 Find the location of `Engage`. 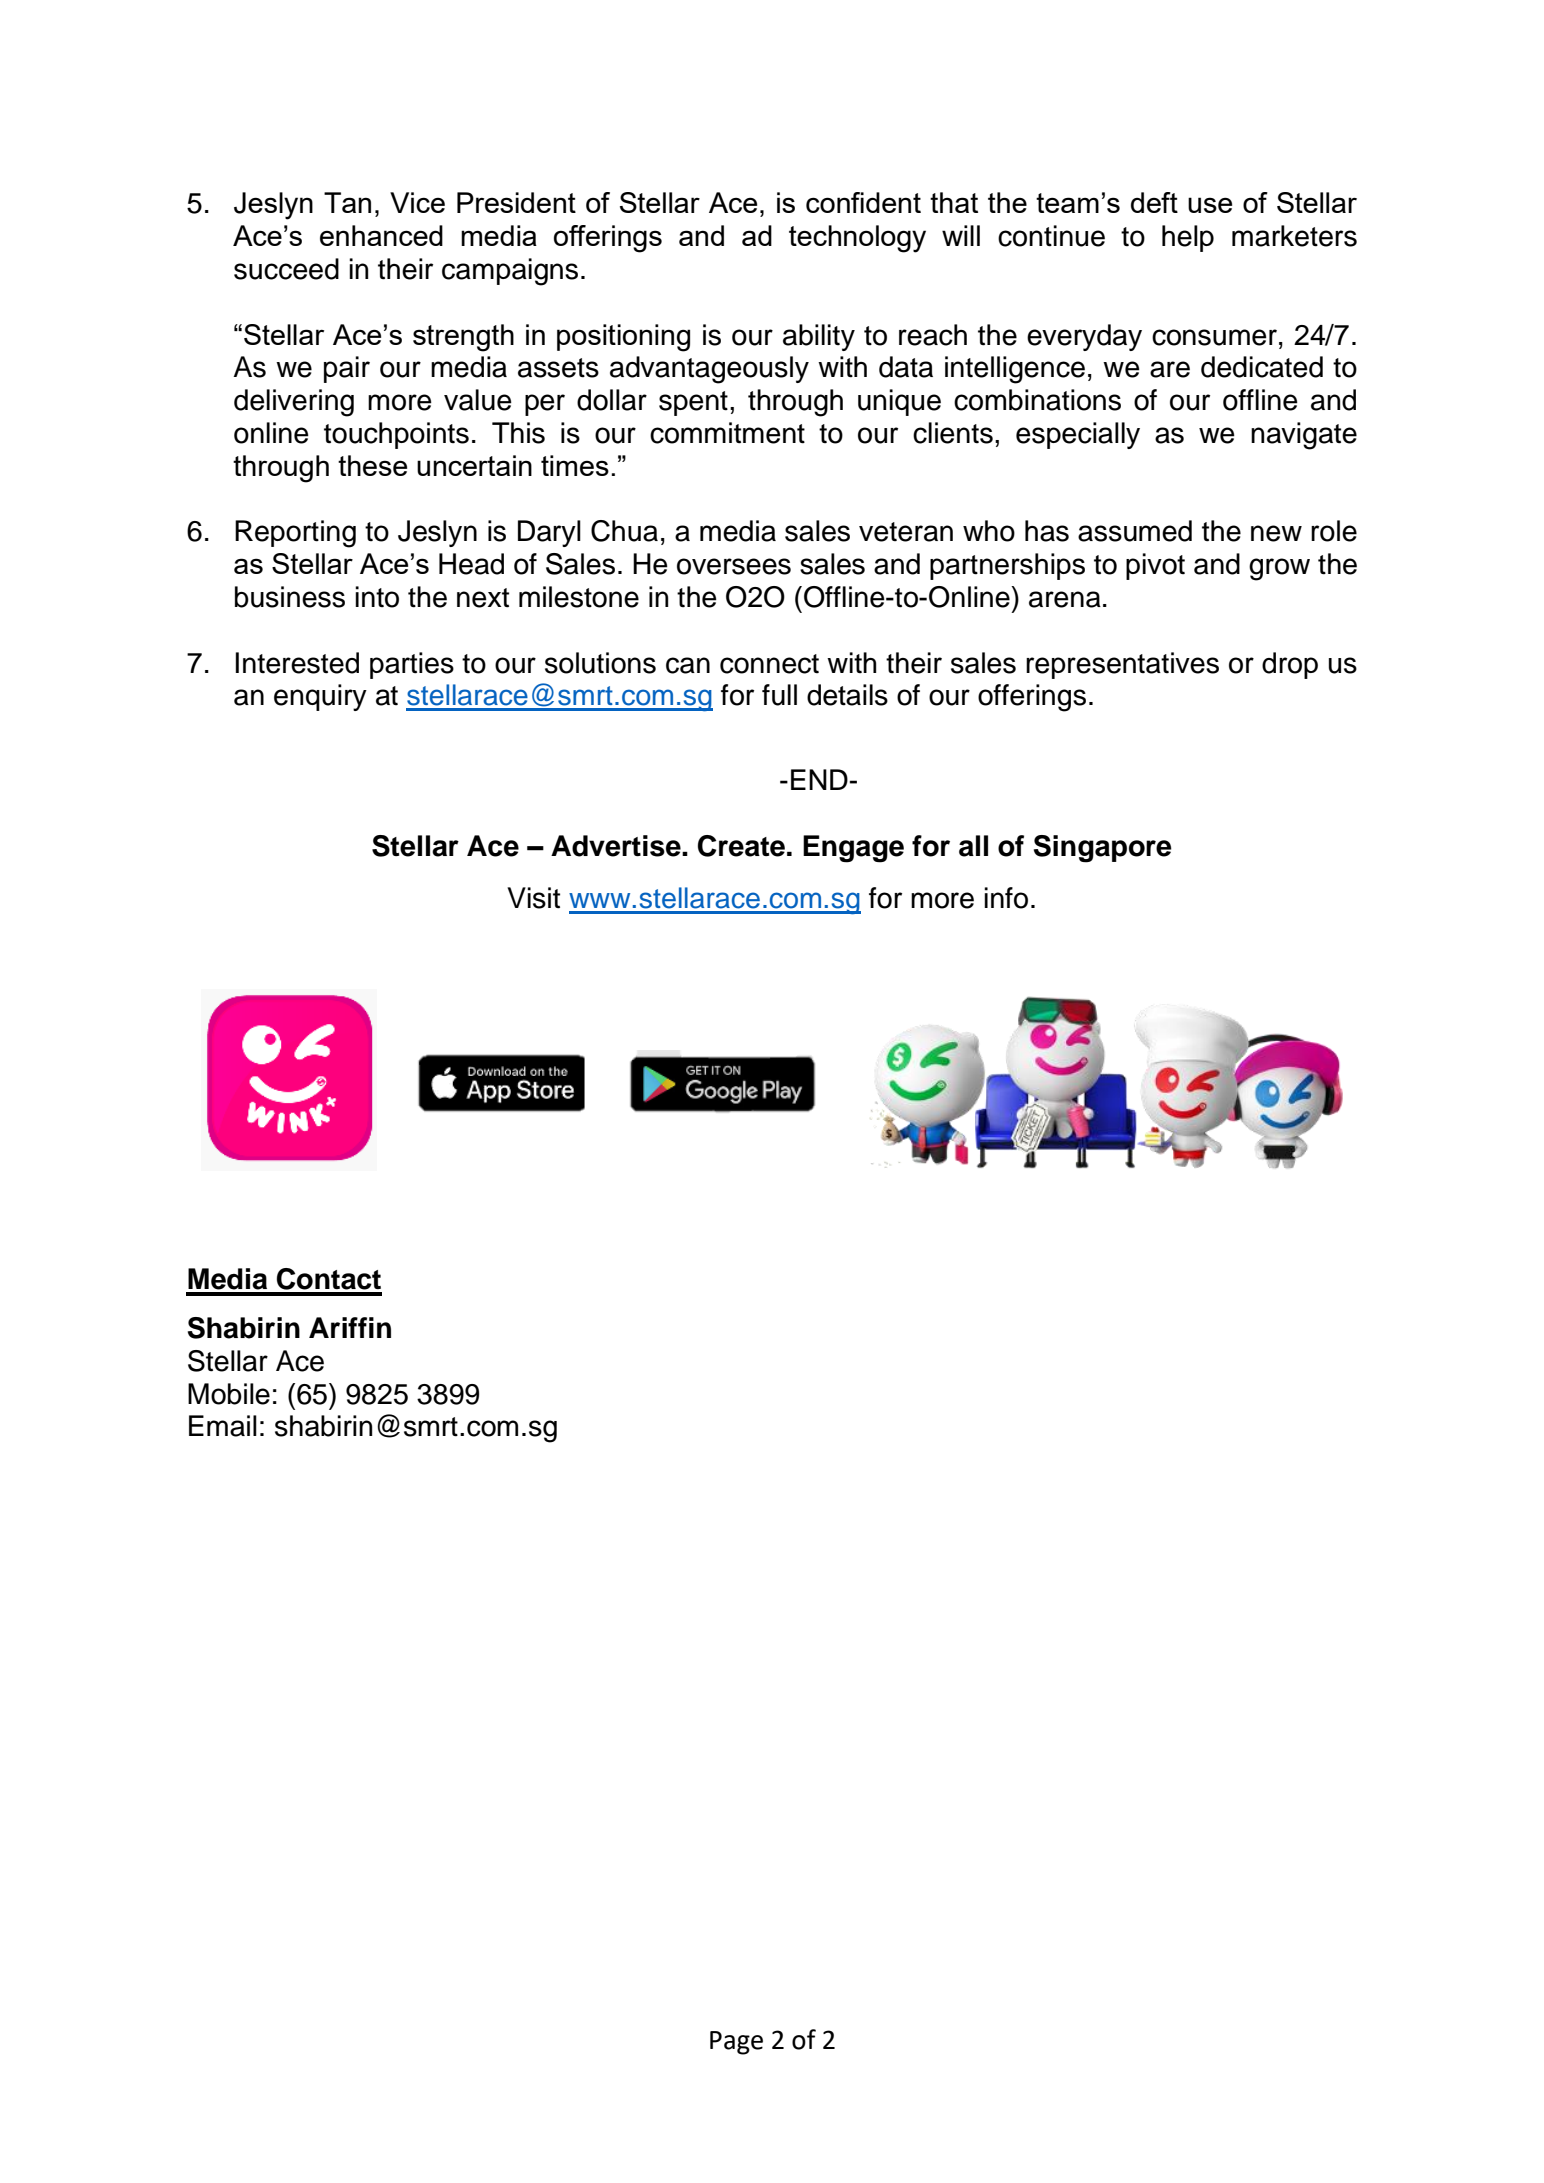

Engage is located at coordinates (853, 849).
